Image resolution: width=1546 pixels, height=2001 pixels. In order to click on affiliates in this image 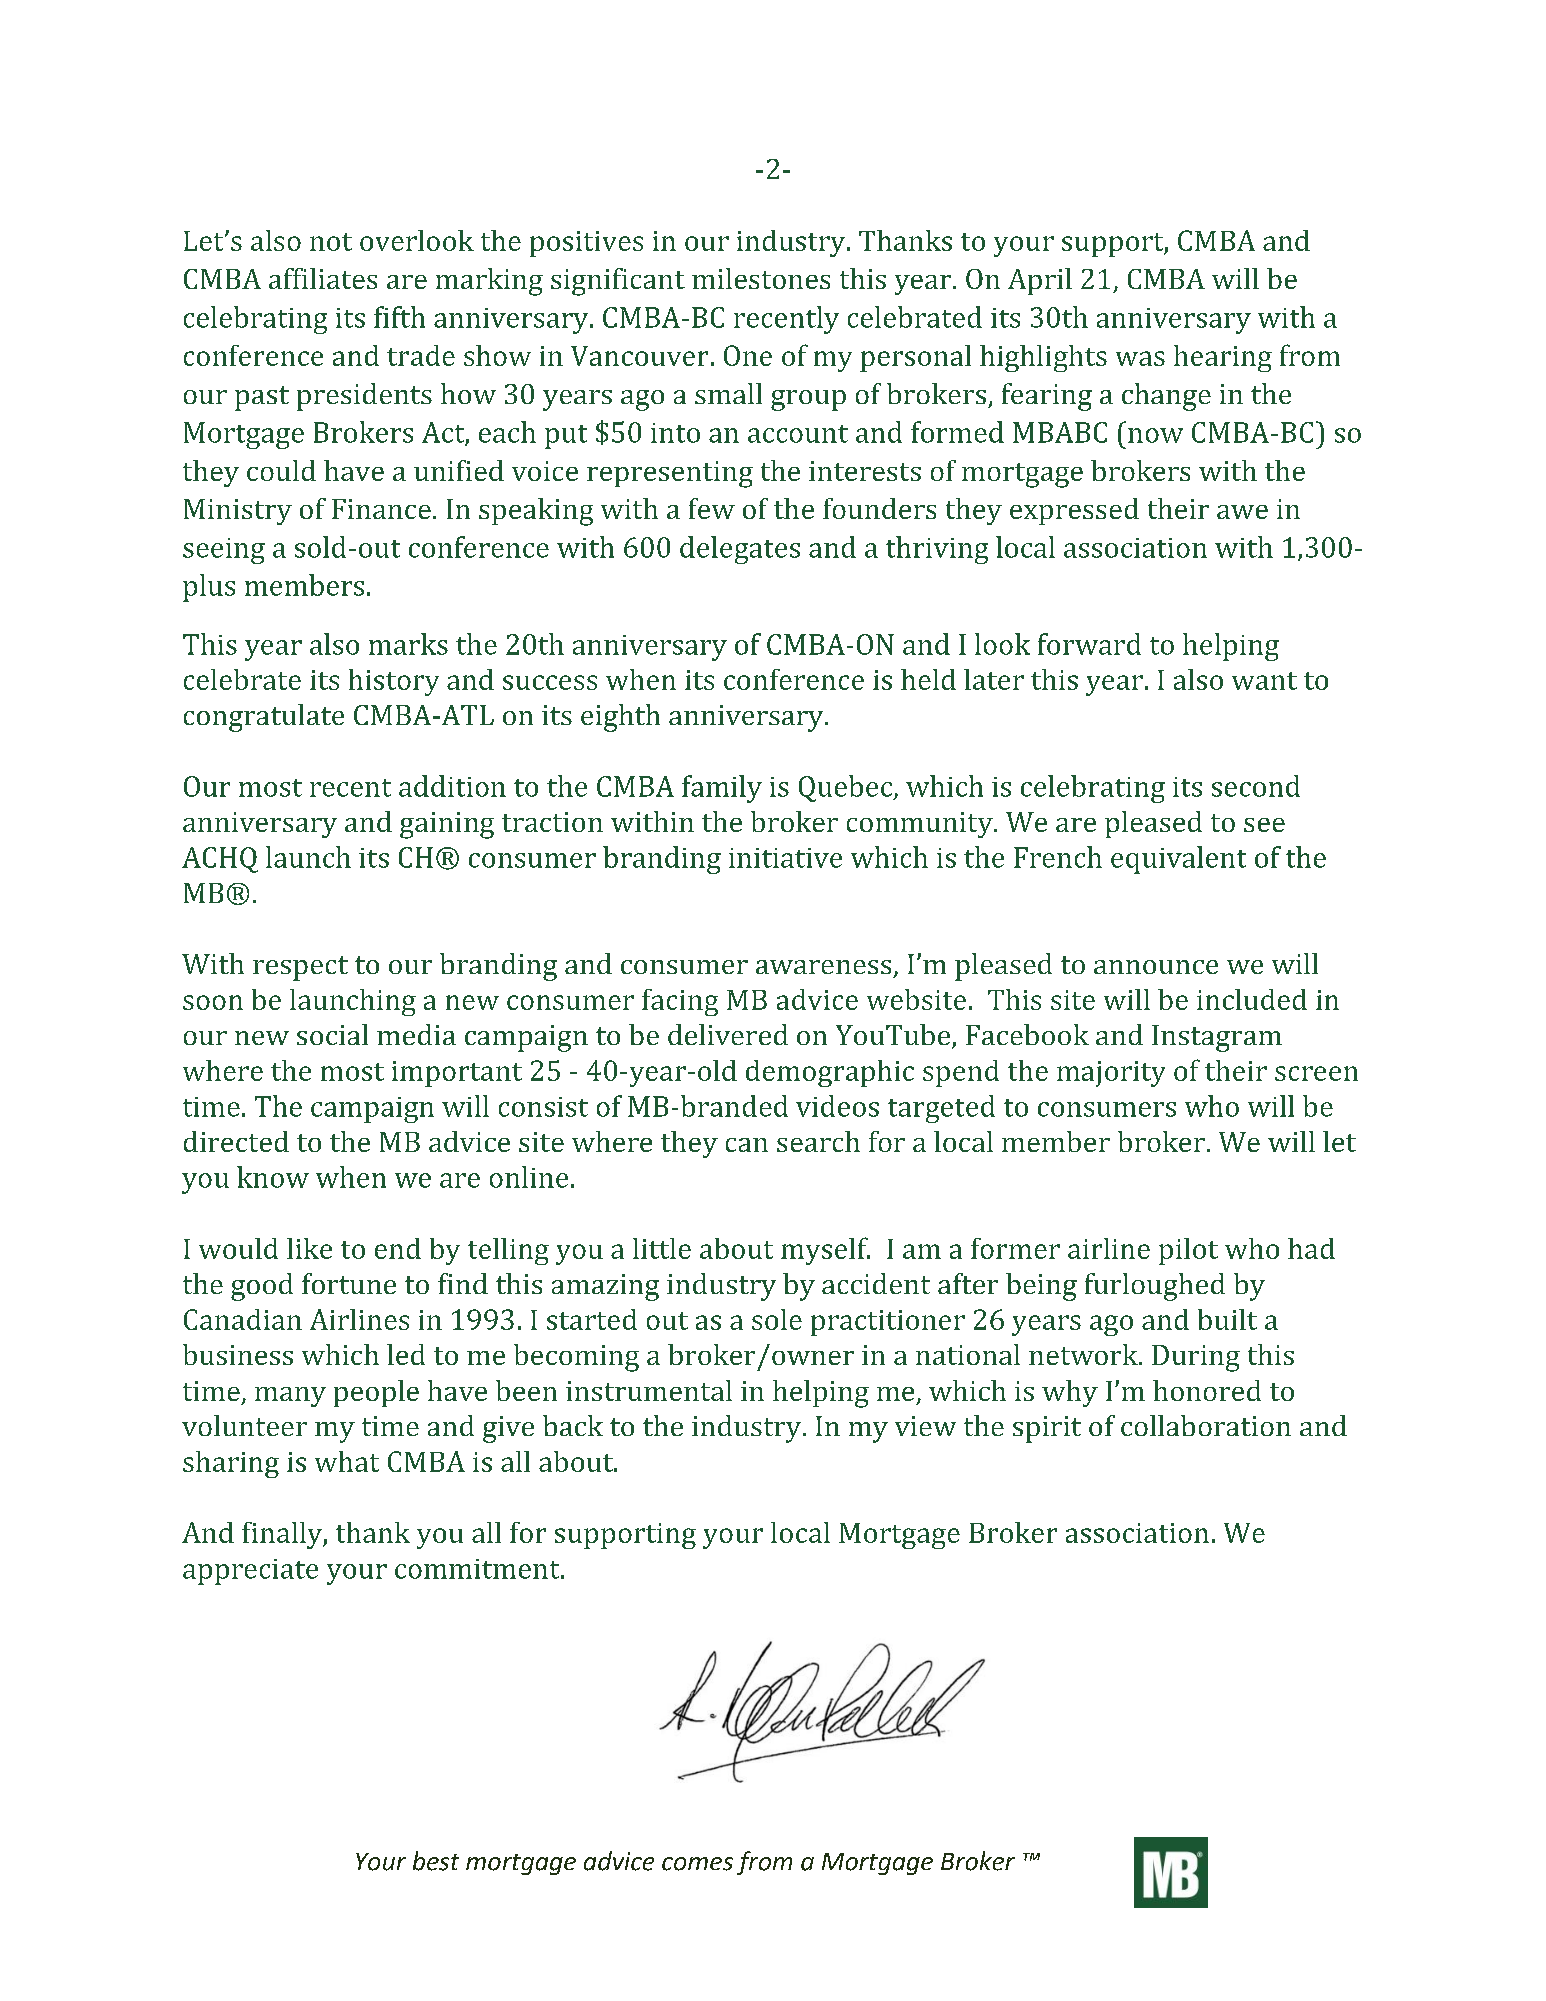, I will do `click(323, 278)`.
